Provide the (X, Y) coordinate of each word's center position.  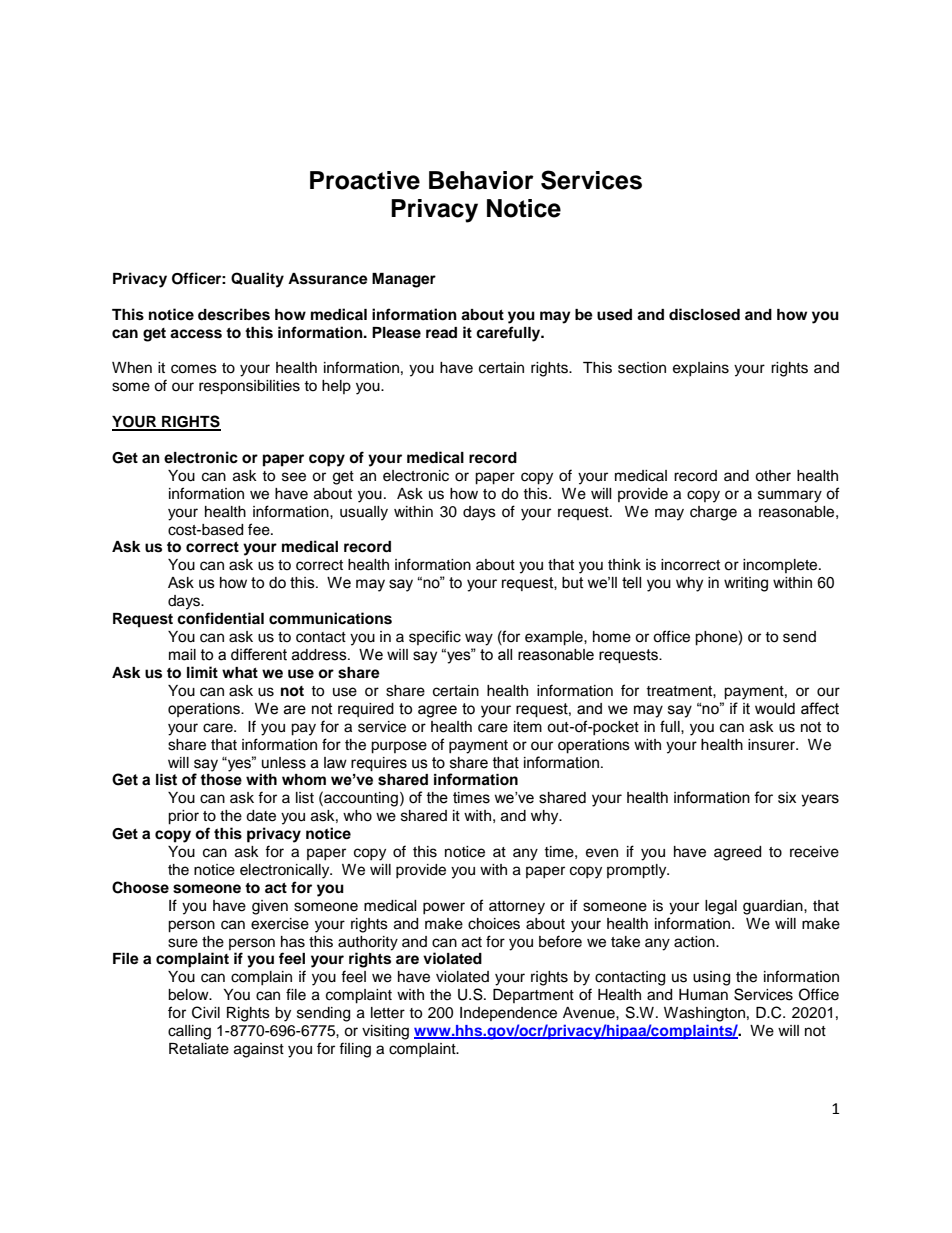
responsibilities (249, 387)
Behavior (481, 180)
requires (379, 764)
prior (183, 817)
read (441, 332)
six (787, 798)
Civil (206, 1012)
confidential (220, 618)
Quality (257, 280)
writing (746, 584)
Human (703, 995)
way (479, 639)
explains (701, 369)
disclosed (704, 314)
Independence (508, 1014)
